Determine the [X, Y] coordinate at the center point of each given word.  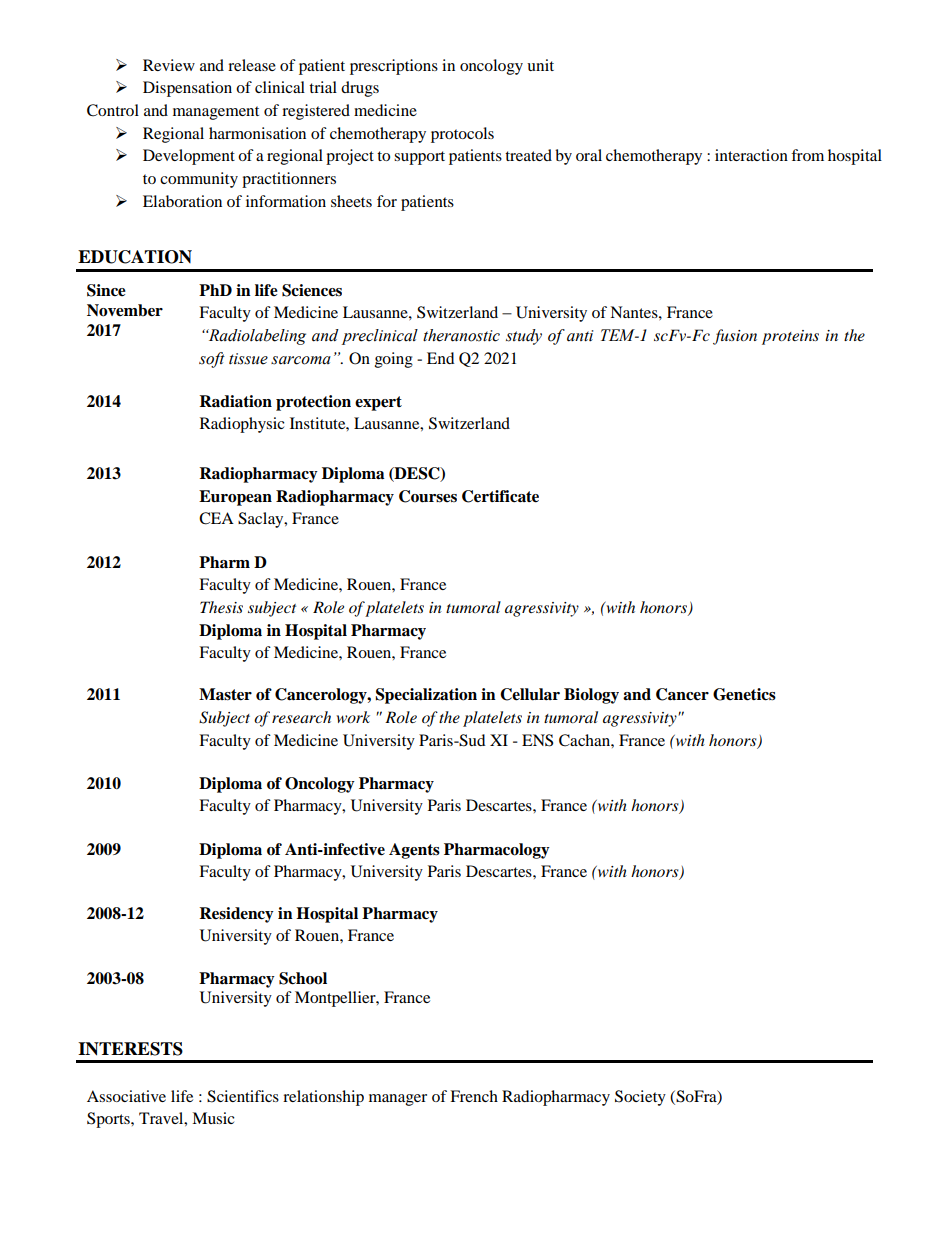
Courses [428, 496]
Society [640, 1098]
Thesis [221, 607]
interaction [751, 155]
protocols [462, 135]
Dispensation [187, 89]
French [474, 1096]
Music [213, 1118]
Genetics [744, 694]
